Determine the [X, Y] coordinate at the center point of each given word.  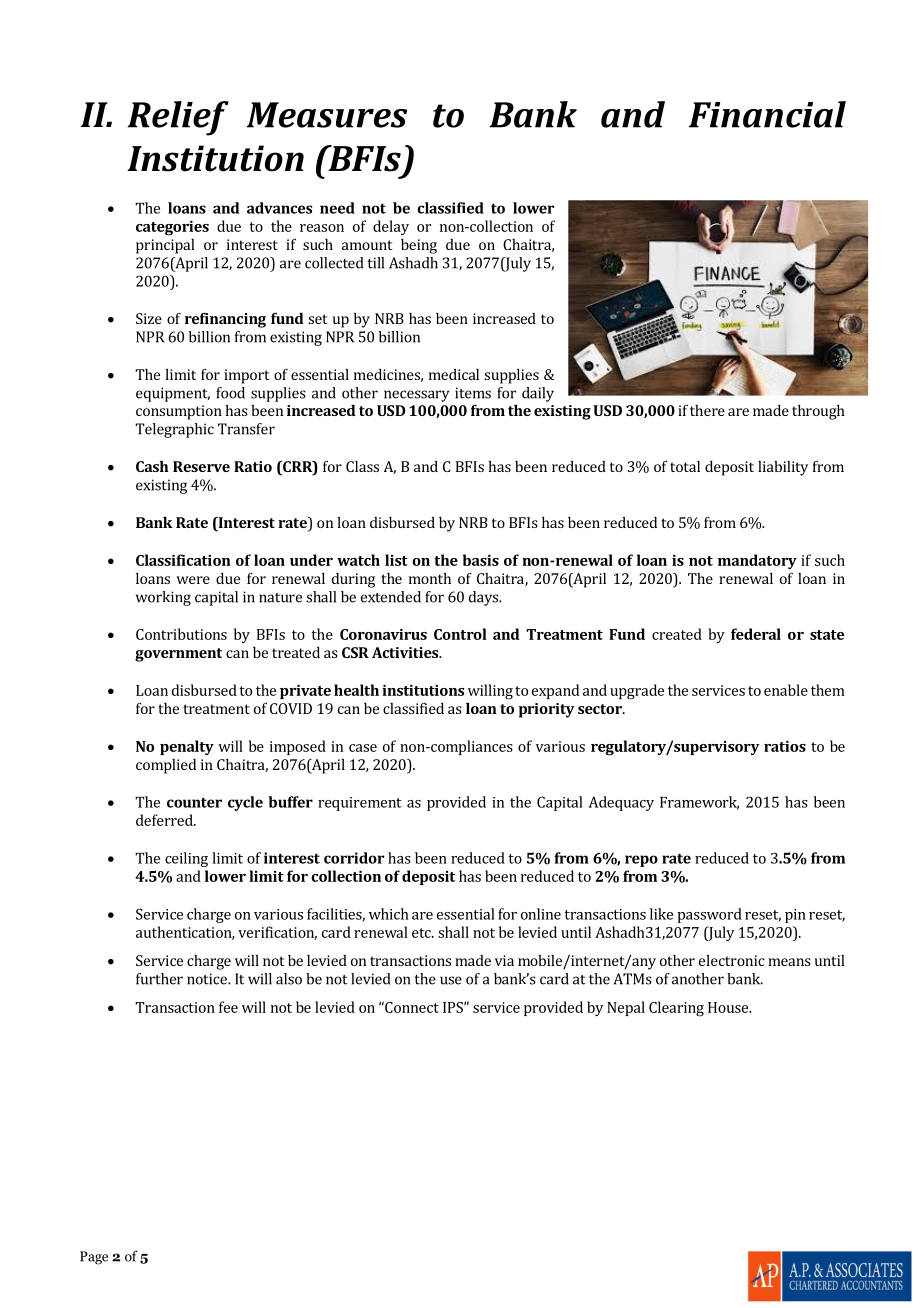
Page [94, 1258]
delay [391, 227]
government [178, 655]
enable [786, 690]
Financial [767, 114]
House [729, 1007]
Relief [178, 118]
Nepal [626, 1008]
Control [460, 634]
